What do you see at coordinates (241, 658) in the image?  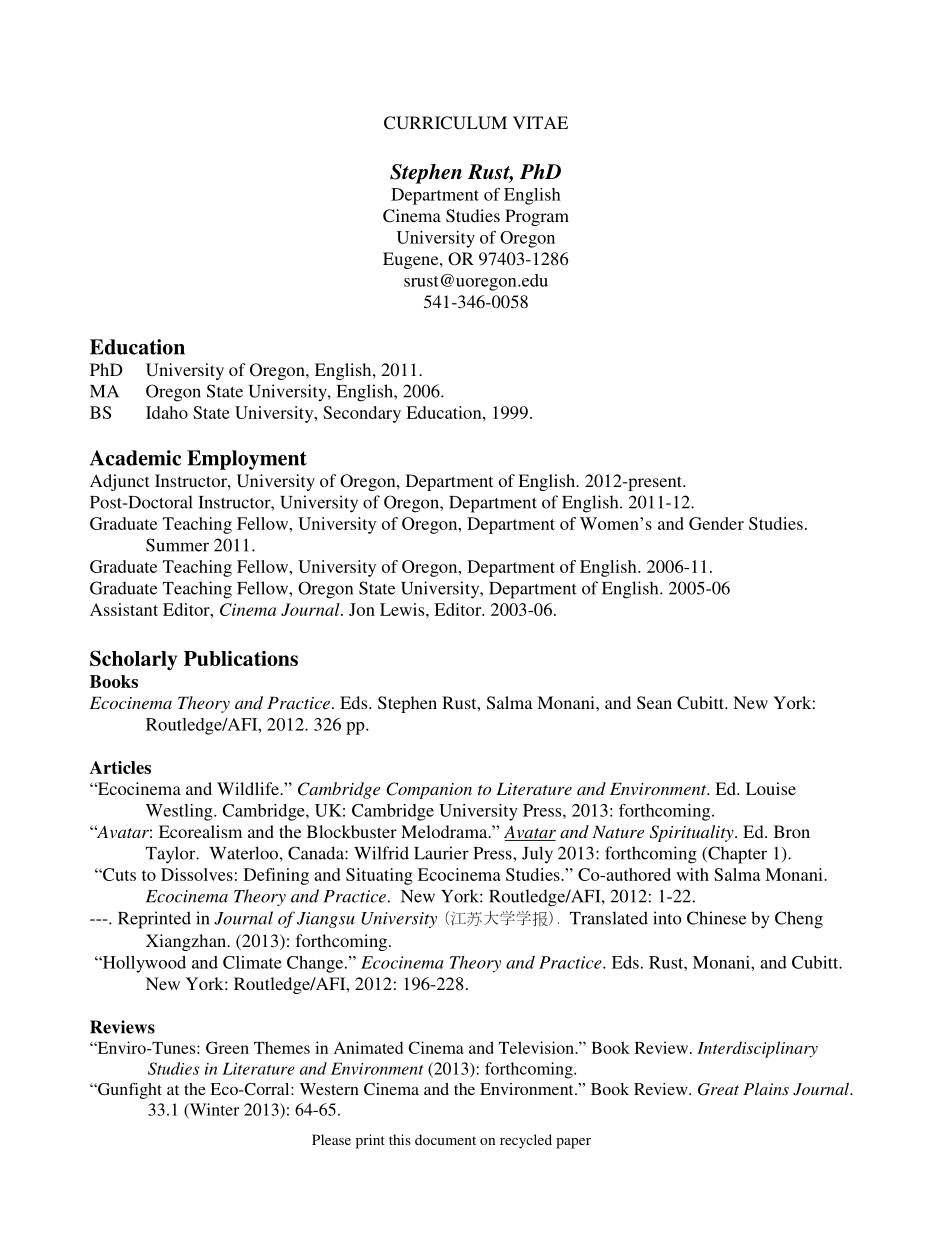 I see `Publications` at bounding box center [241, 658].
